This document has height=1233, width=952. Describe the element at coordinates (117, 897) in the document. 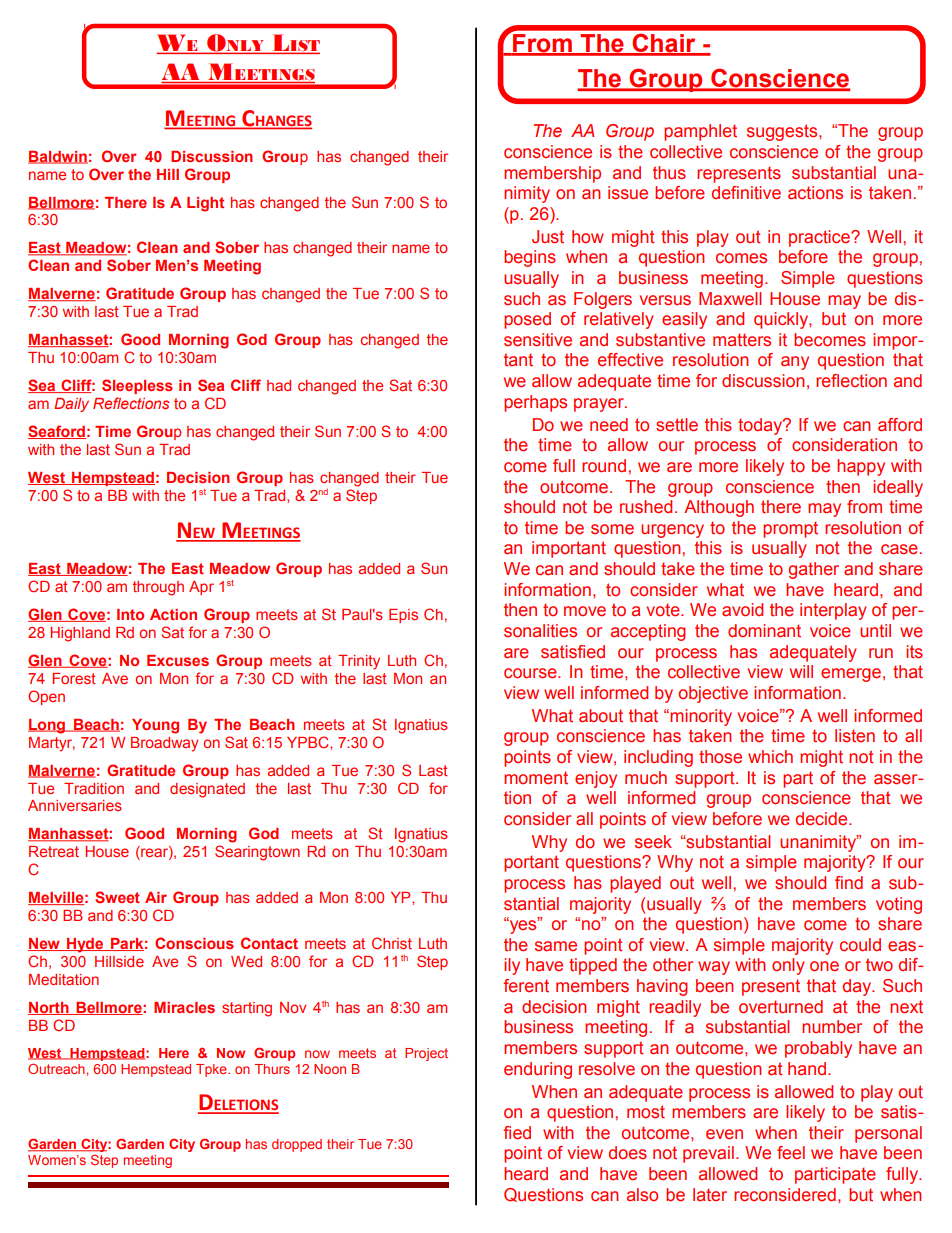

I see `Sweet` at that location.
